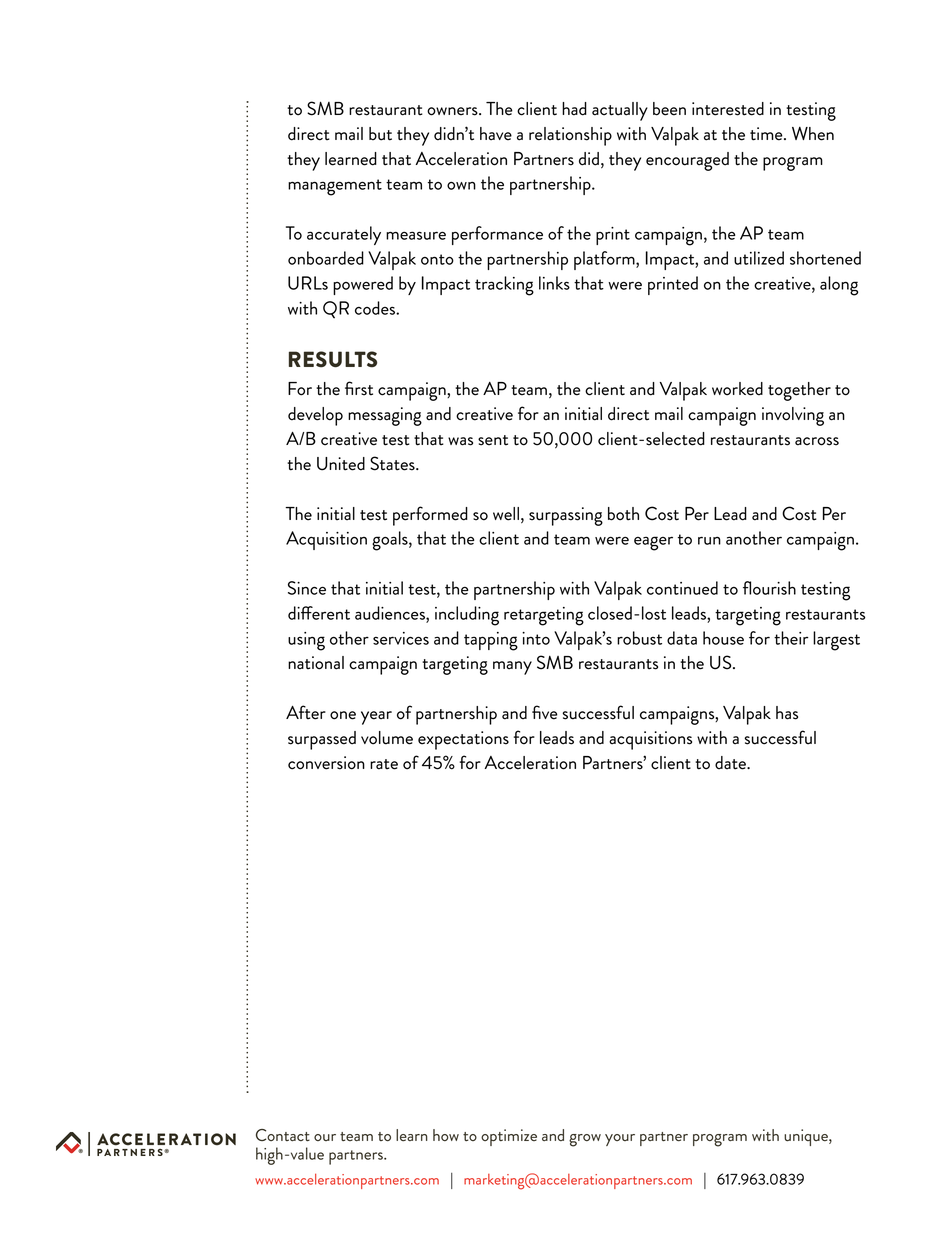 This image has height=1233, width=952. What do you see at coordinates (791, 638) in the image?
I see `their` at bounding box center [791, 638].
